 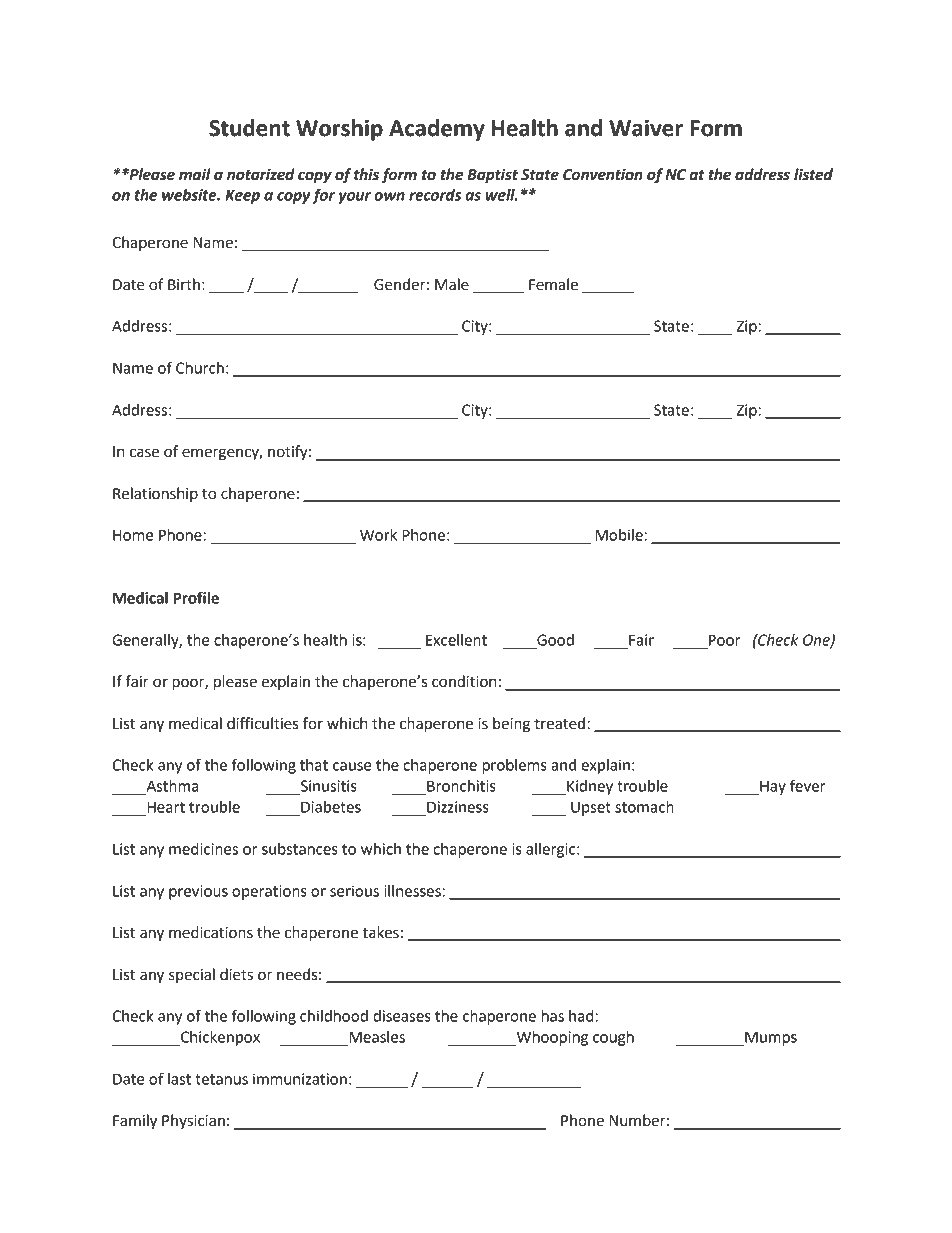 What do you see at coordinates (221, 1079) in the document?
I see `tetanus` at bounding box center [221, 1079].
